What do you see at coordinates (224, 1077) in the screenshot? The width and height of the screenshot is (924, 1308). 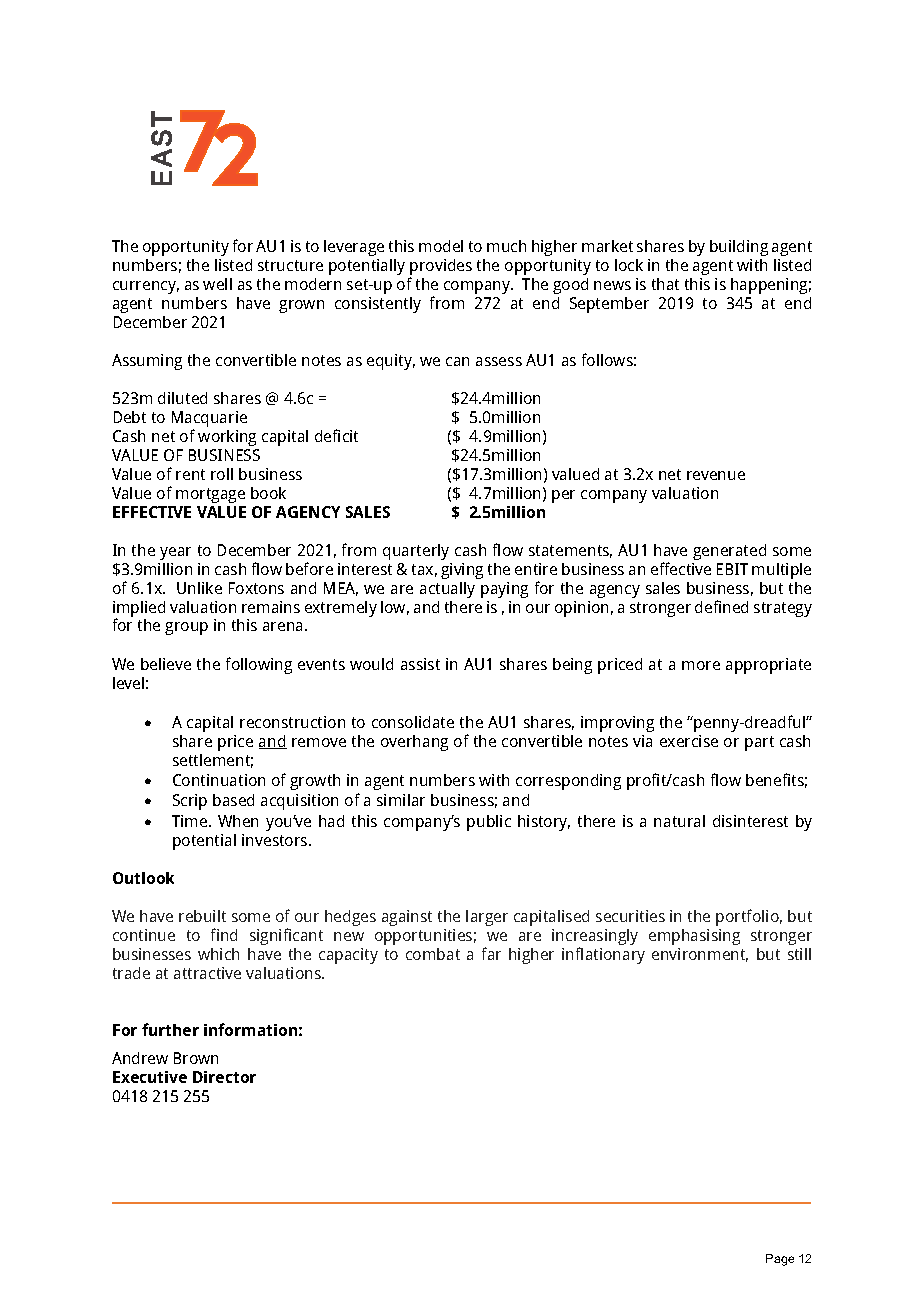 I see `Director` at bounding box center [224, 1077].
